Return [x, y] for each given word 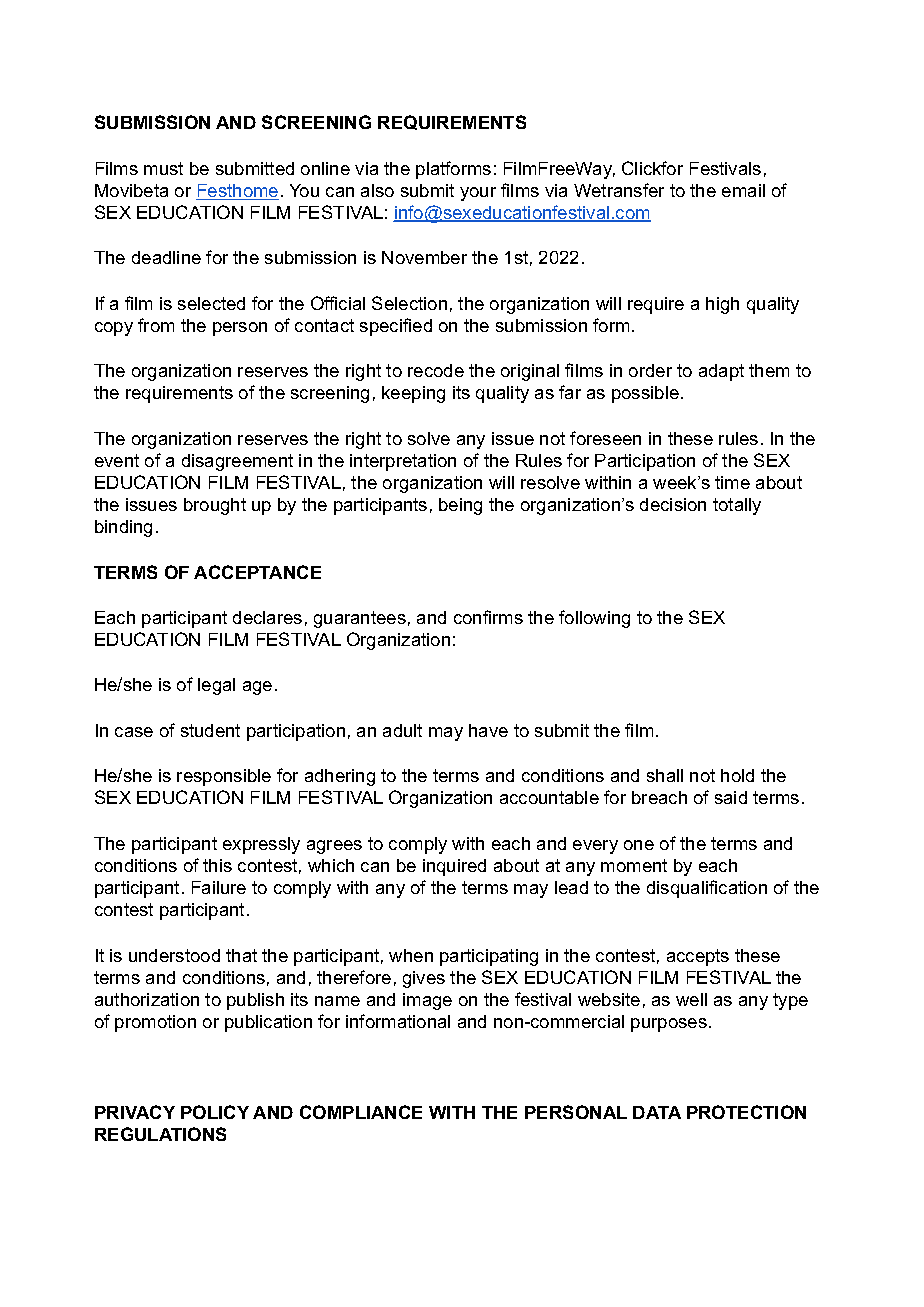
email [743, 190]
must [163, 168]
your [478, 194]
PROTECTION [746, 1112]
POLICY [215, 1112]
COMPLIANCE [361, 1112]
